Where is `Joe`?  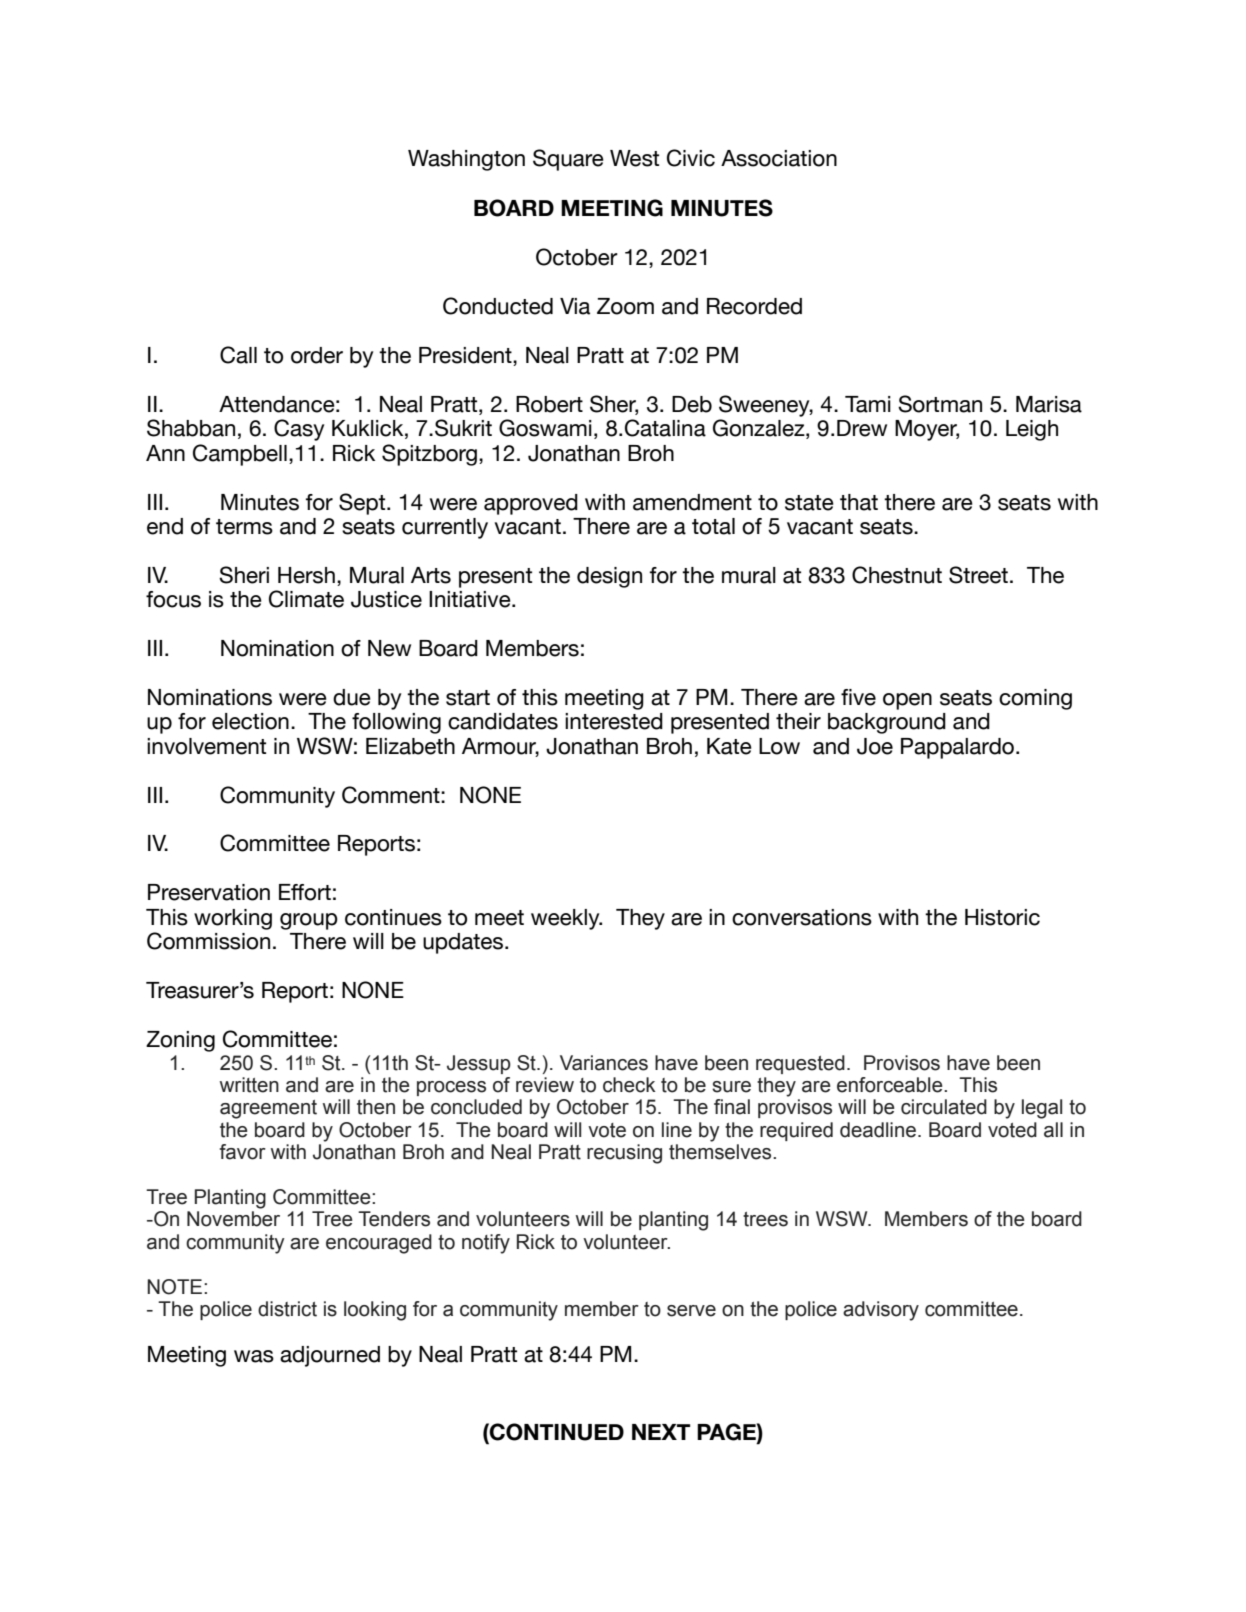
Joe is located at coordinates (875, 746).
